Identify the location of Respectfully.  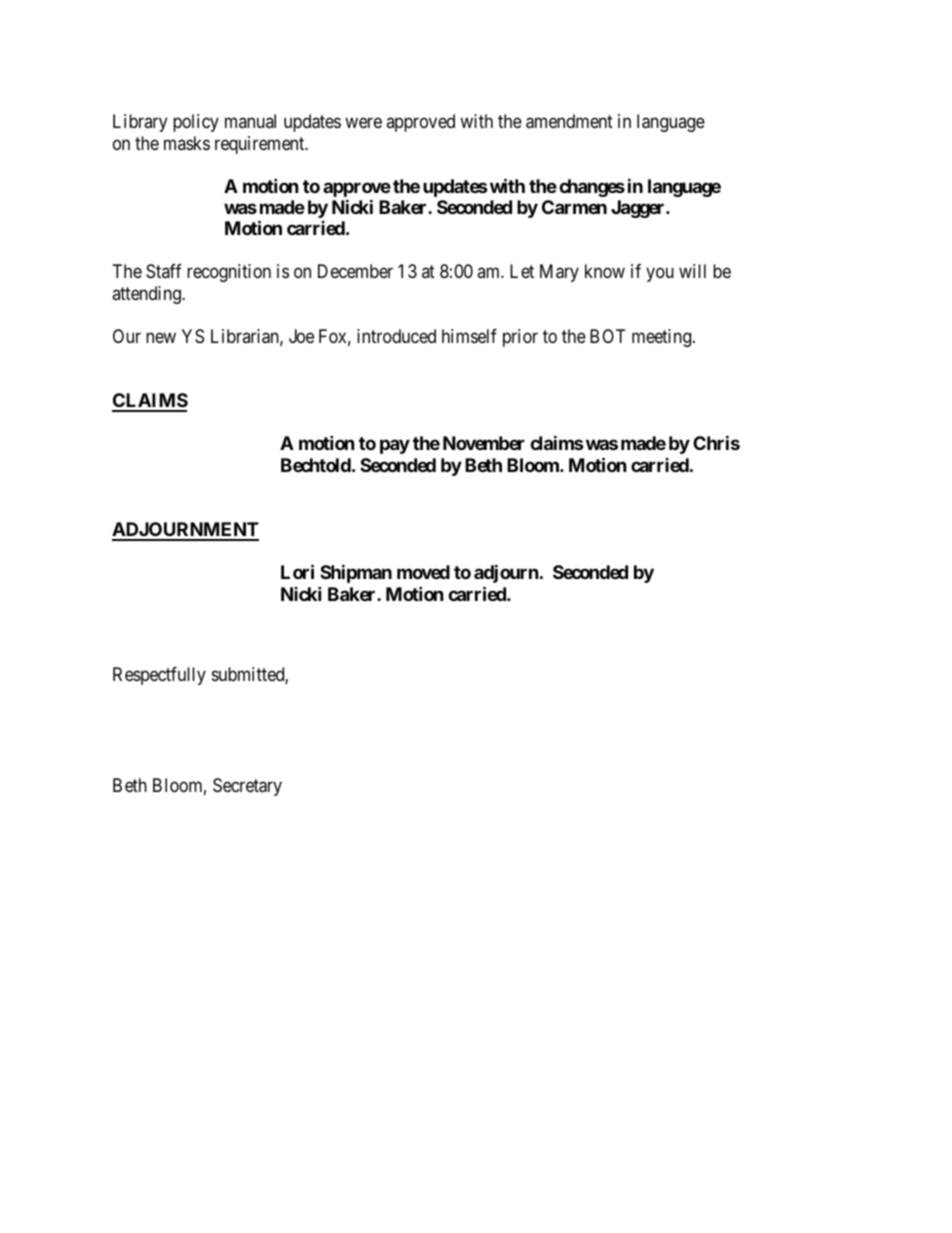
(159, 676).
